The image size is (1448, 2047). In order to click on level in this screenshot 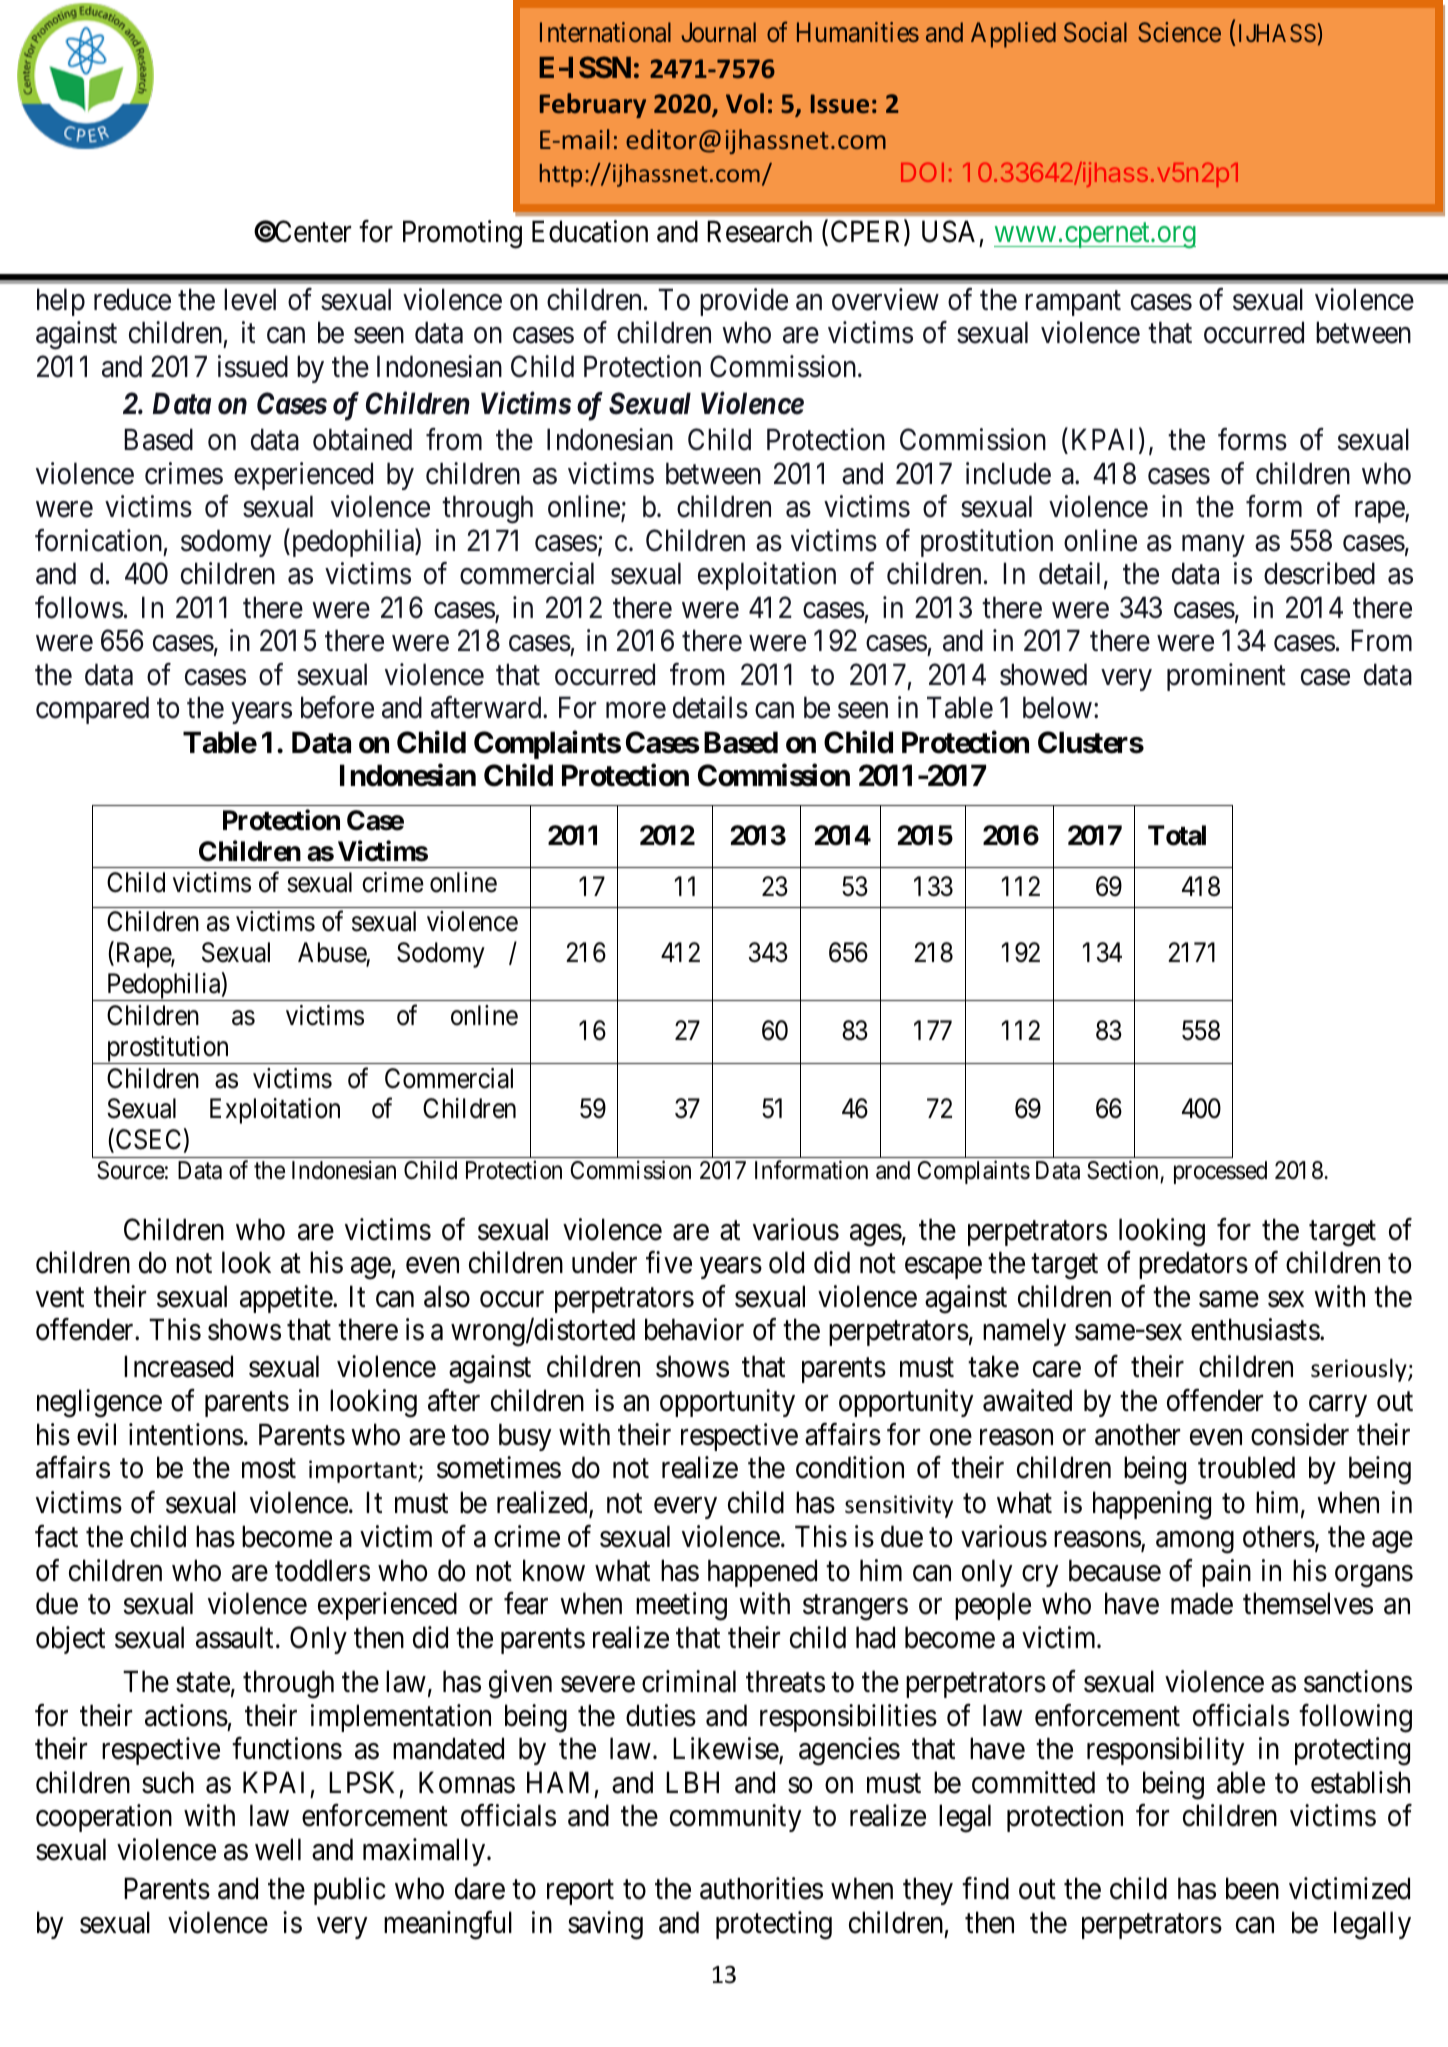, I will do `click(250, 299)`.
